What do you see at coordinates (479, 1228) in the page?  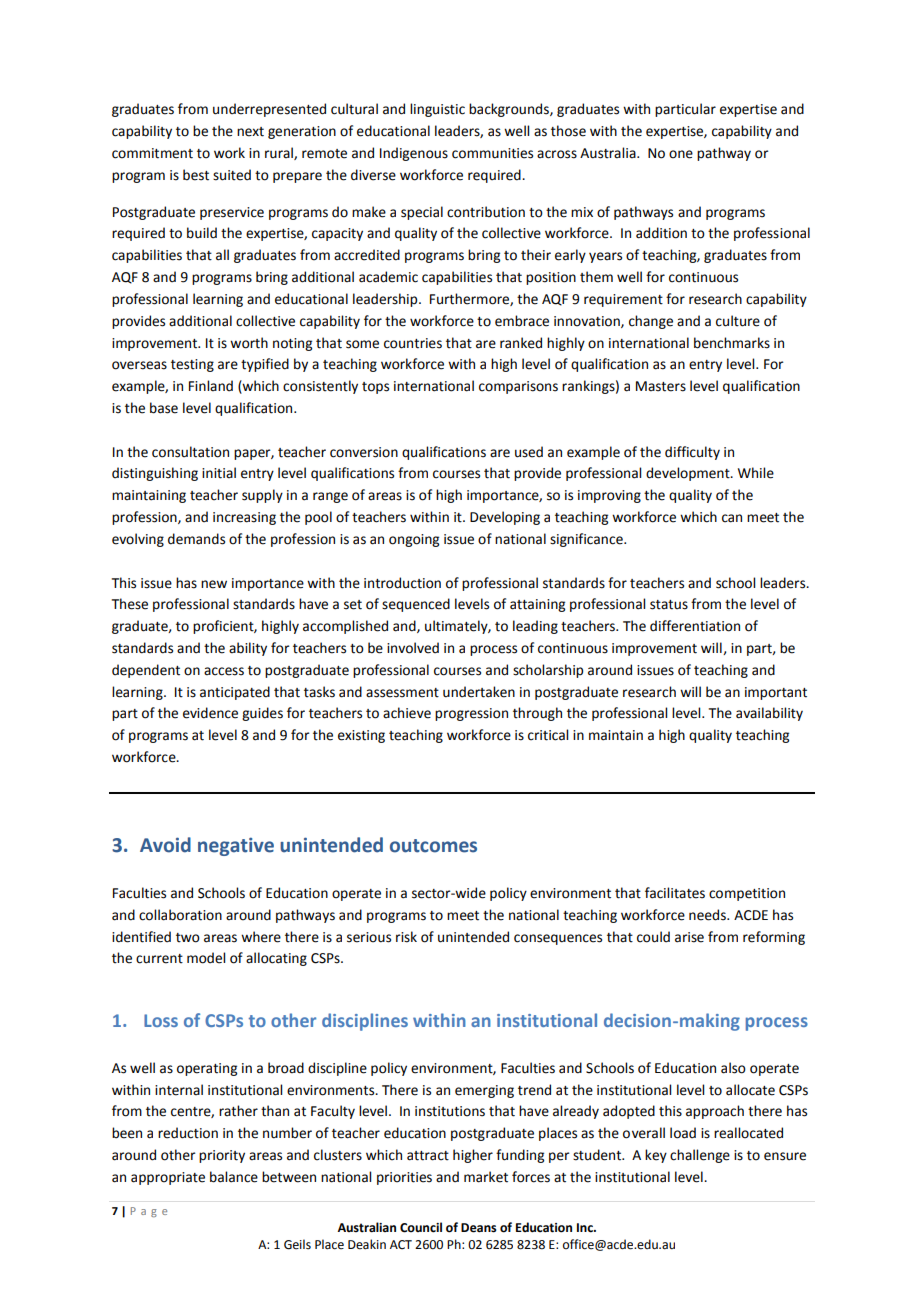 I see `Deans` at bounding box center [479, 1228].
